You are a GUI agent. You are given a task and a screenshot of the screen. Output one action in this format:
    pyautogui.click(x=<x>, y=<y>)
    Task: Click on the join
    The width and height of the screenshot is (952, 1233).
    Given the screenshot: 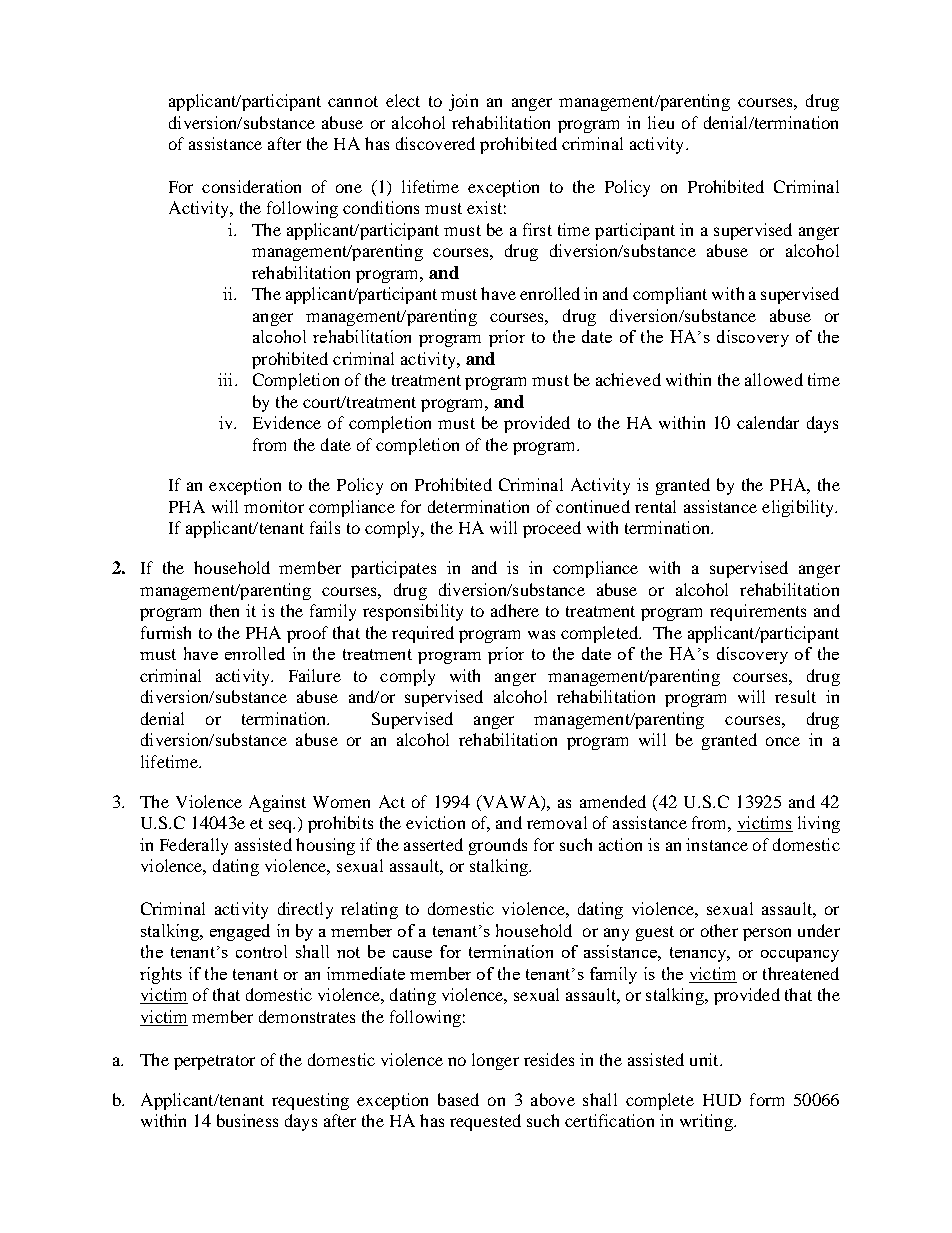 What is the action you would take?
    pyautogui.click(x=463, y=102)
